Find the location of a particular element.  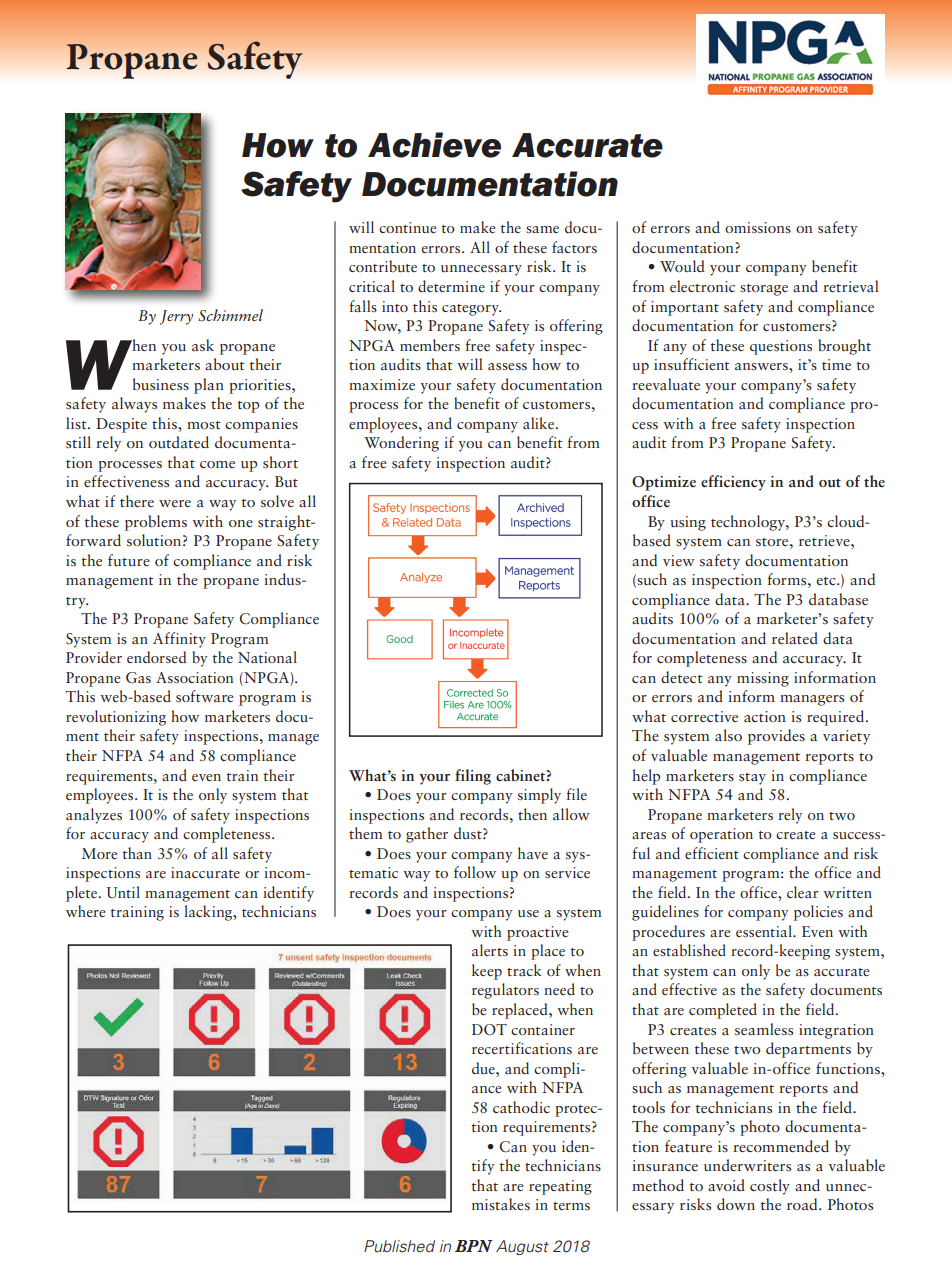

Achieve is located at coordinates (434, 145).
